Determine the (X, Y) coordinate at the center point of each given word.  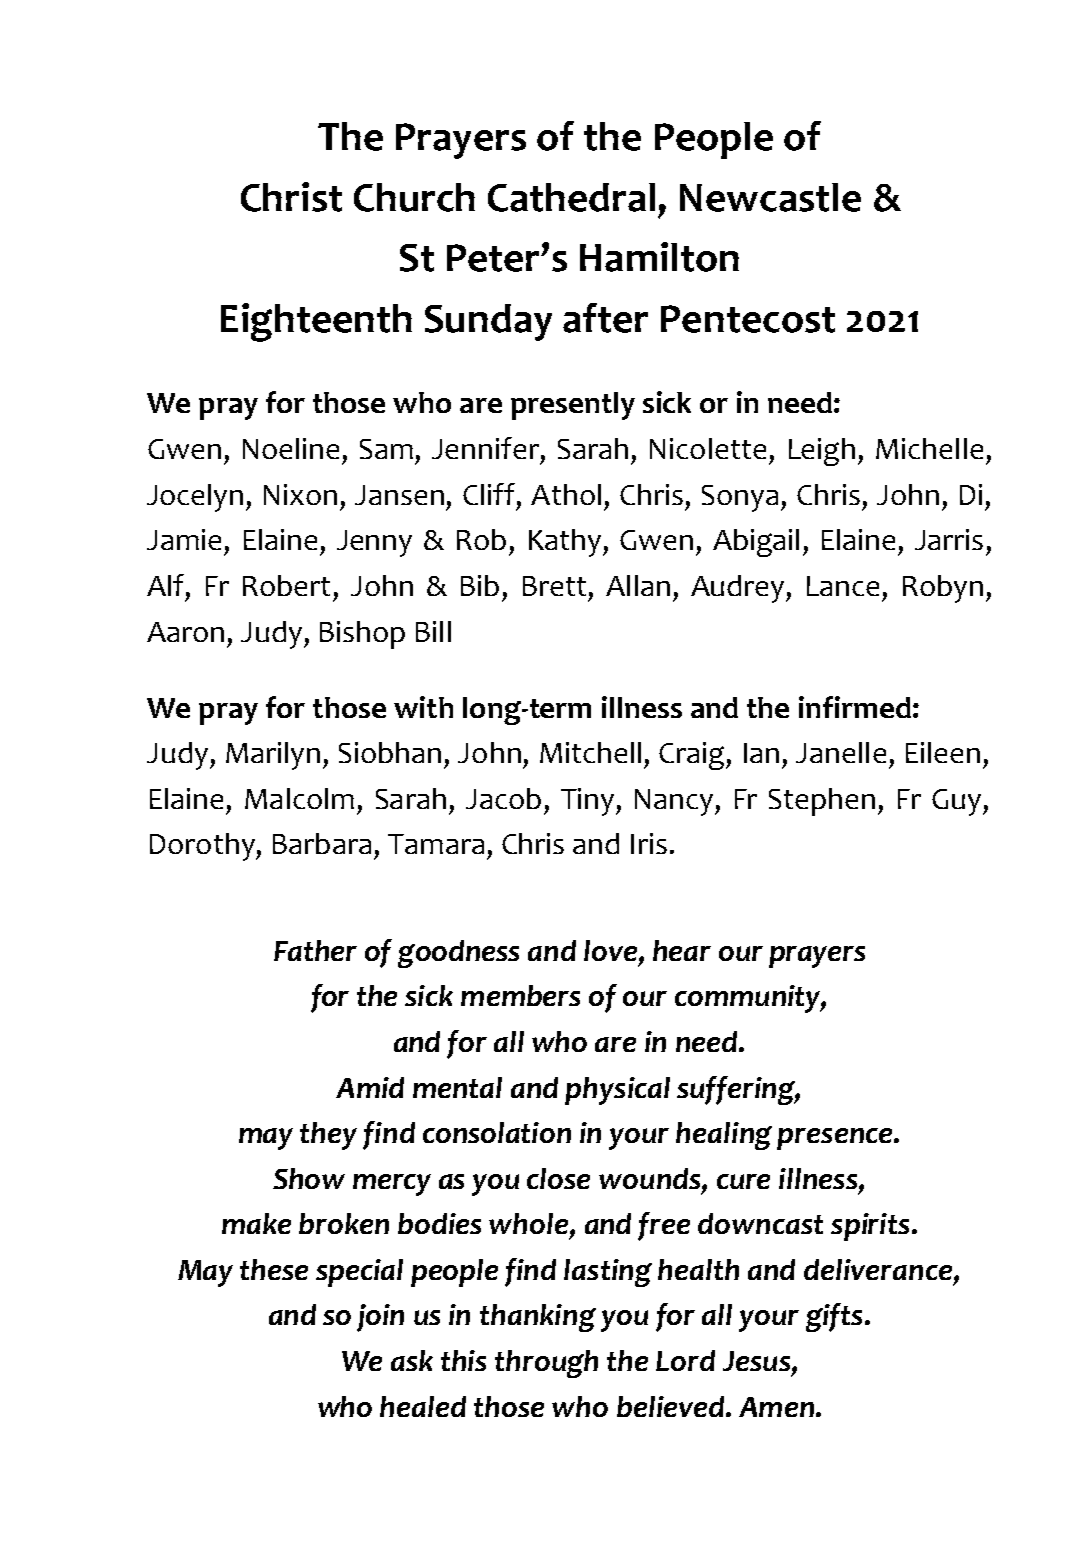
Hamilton (659, 257)
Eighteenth (316, 322)
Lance (843, 586)
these (274, 1269)
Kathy (565, 543)
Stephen (822, 802)
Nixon (300, 494)
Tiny (587, 802)
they (328, 1136)
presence (836, 1139)
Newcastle (770, 197)
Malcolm (299, 798)
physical (617, 1091)
